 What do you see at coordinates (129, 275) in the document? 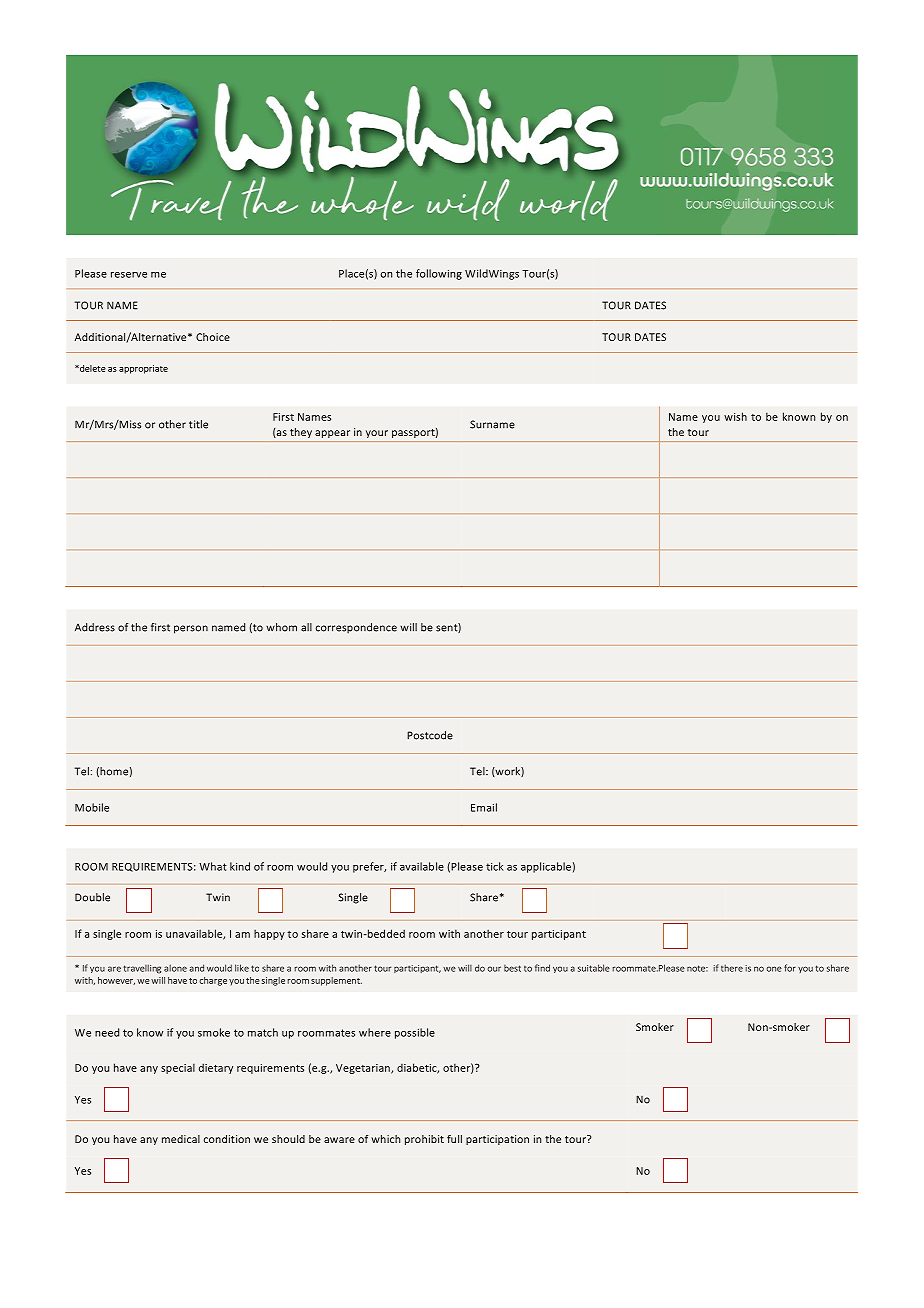
I see `reserve` at bounding box center [129, 275].
